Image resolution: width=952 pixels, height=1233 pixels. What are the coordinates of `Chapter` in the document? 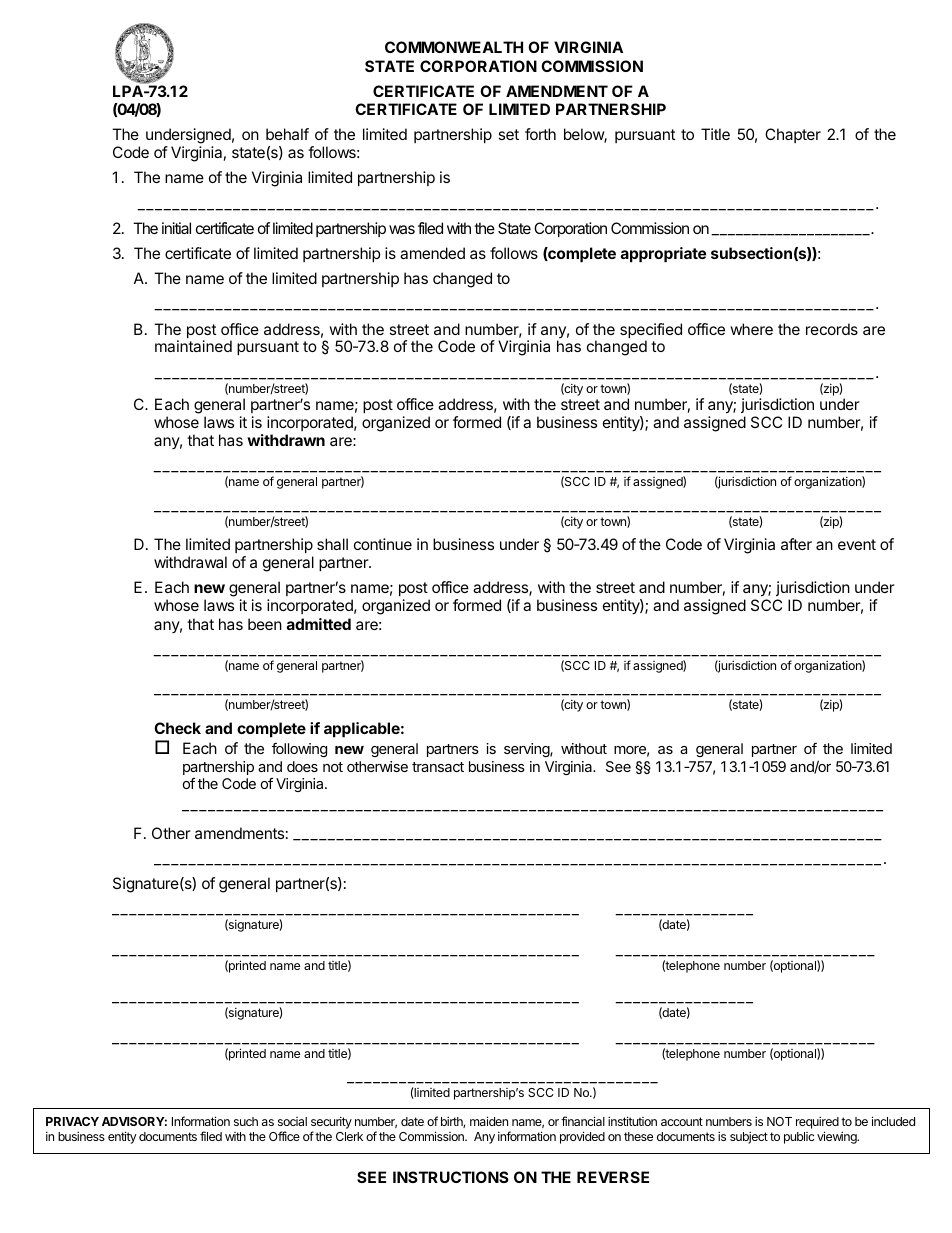 It's located at (793, 135).
